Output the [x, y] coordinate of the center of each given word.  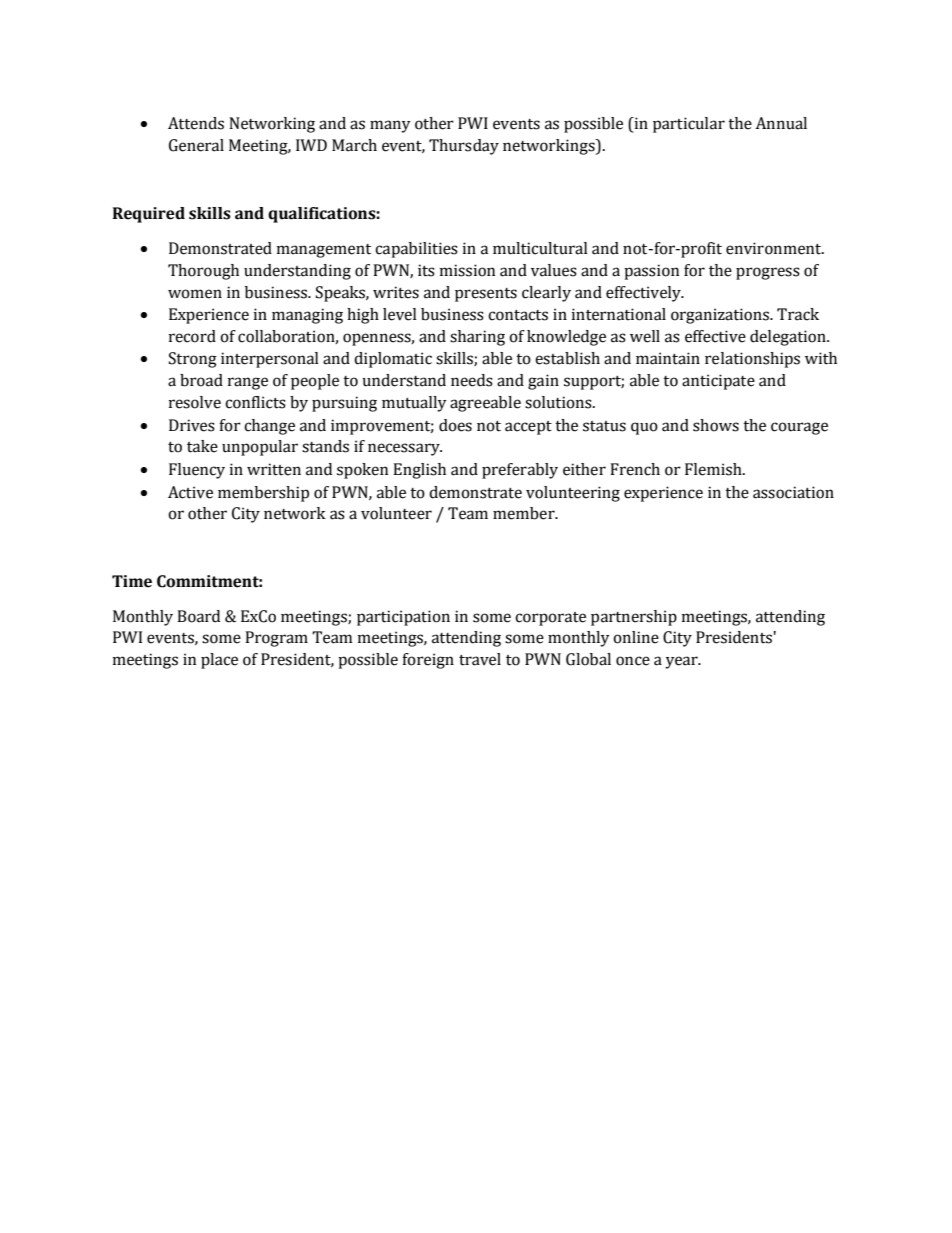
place [219, 661]
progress [768, 273]
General [196, 145]
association [793, 492]
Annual [781, 123]
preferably [520, 471]
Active [190, 492]
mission [467, 270]
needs [472, 380]
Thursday [464, 147]
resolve [195, 402]
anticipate [718, 382]
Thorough [203, 272]
